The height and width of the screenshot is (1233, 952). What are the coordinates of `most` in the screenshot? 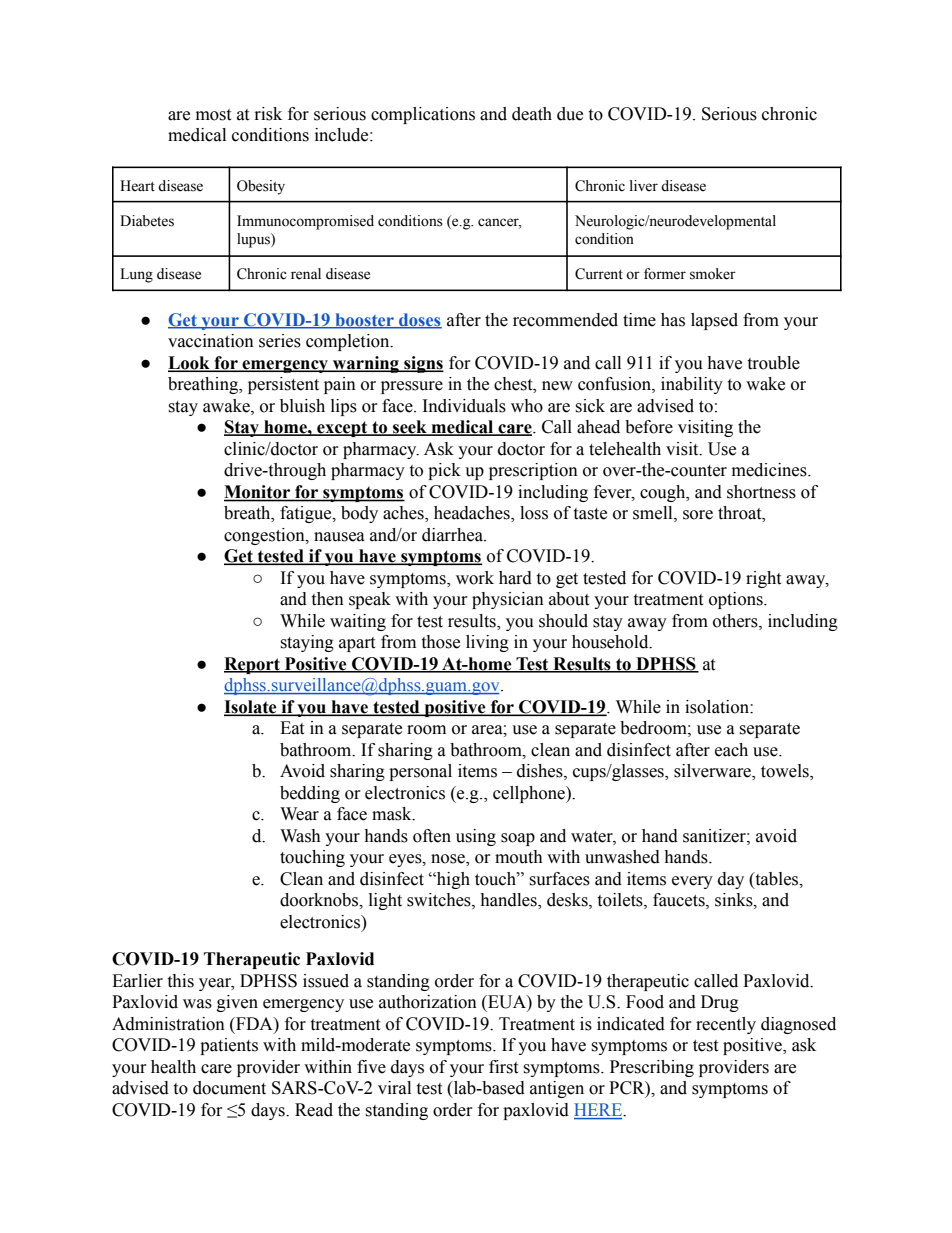 It's located at (213, 115).
